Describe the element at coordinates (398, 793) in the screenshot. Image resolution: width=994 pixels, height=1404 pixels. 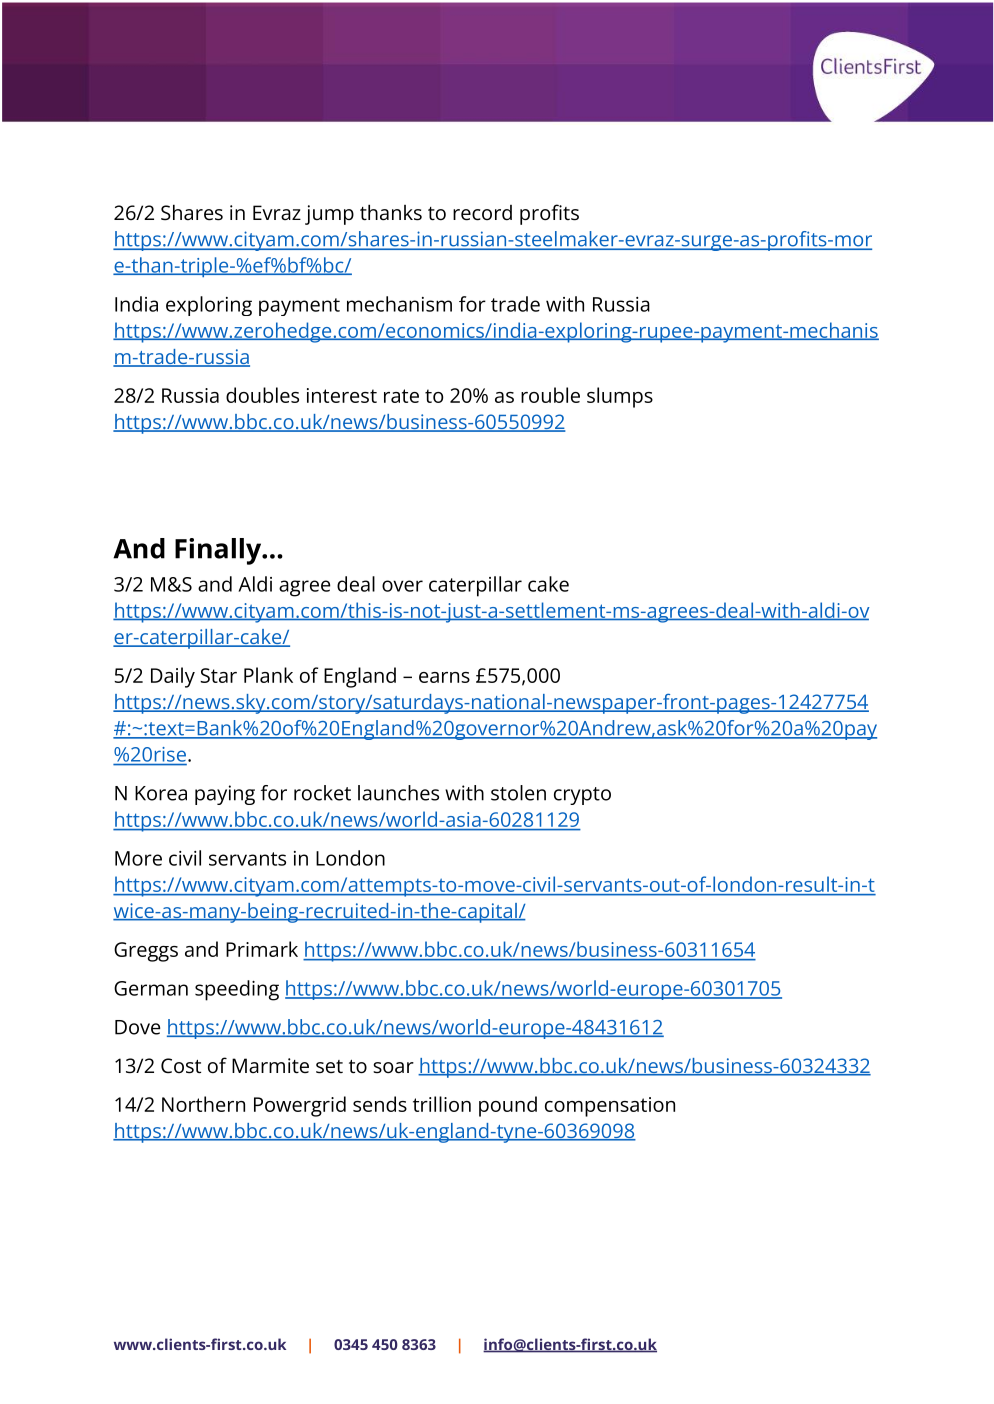
I see `launches` at that location.
